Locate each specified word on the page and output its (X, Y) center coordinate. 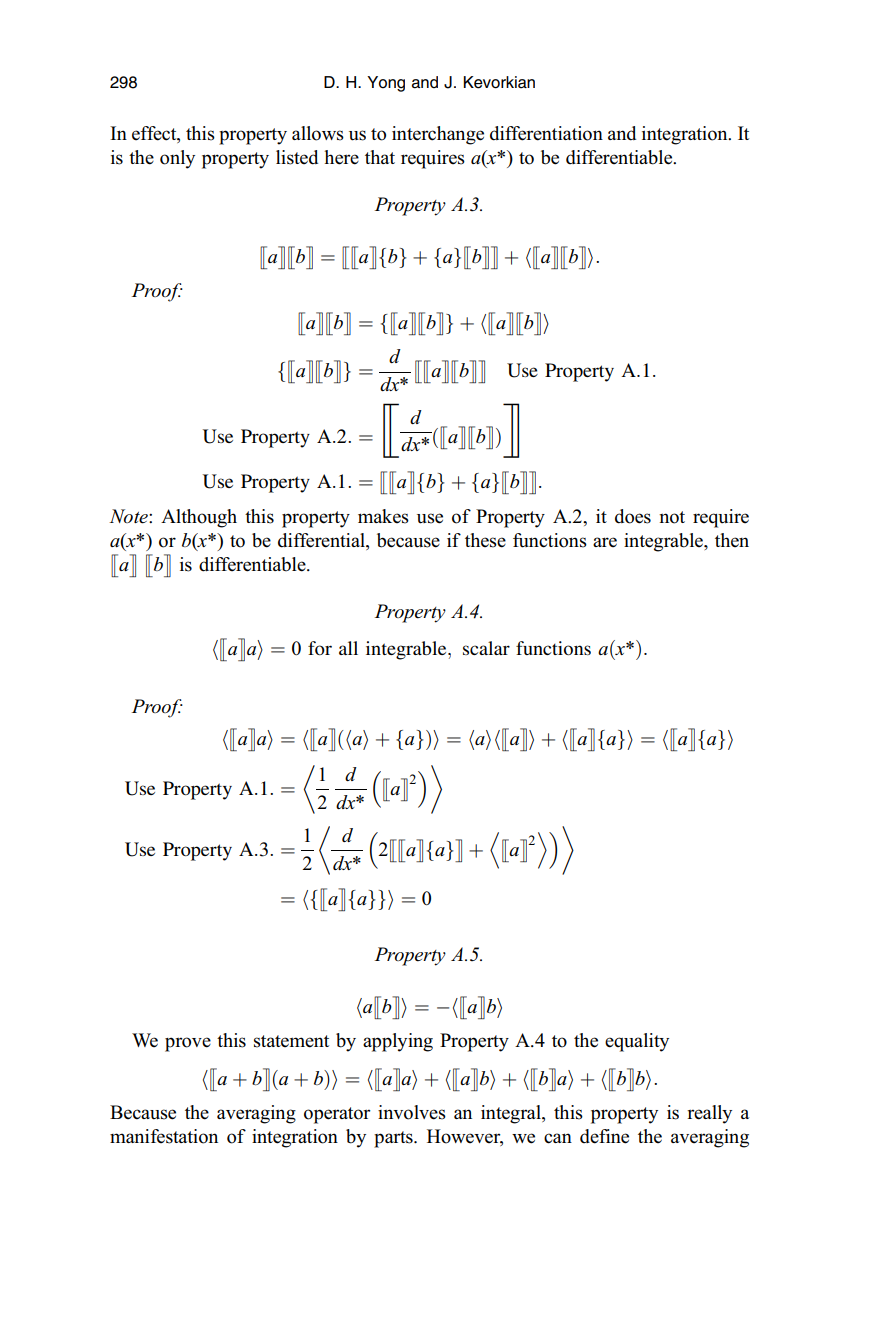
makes (383, 516)
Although (199, 518)
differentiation (546, 133)
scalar (486, 648)
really (709, 1114)
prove (188, 1044)
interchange (438, 135)
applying (398, 1042)
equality (637, 1042)
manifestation (164, 1136)
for (320, 648)
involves (412, 1112)
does (633, 516)
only (177, 159)
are (605, 542)
